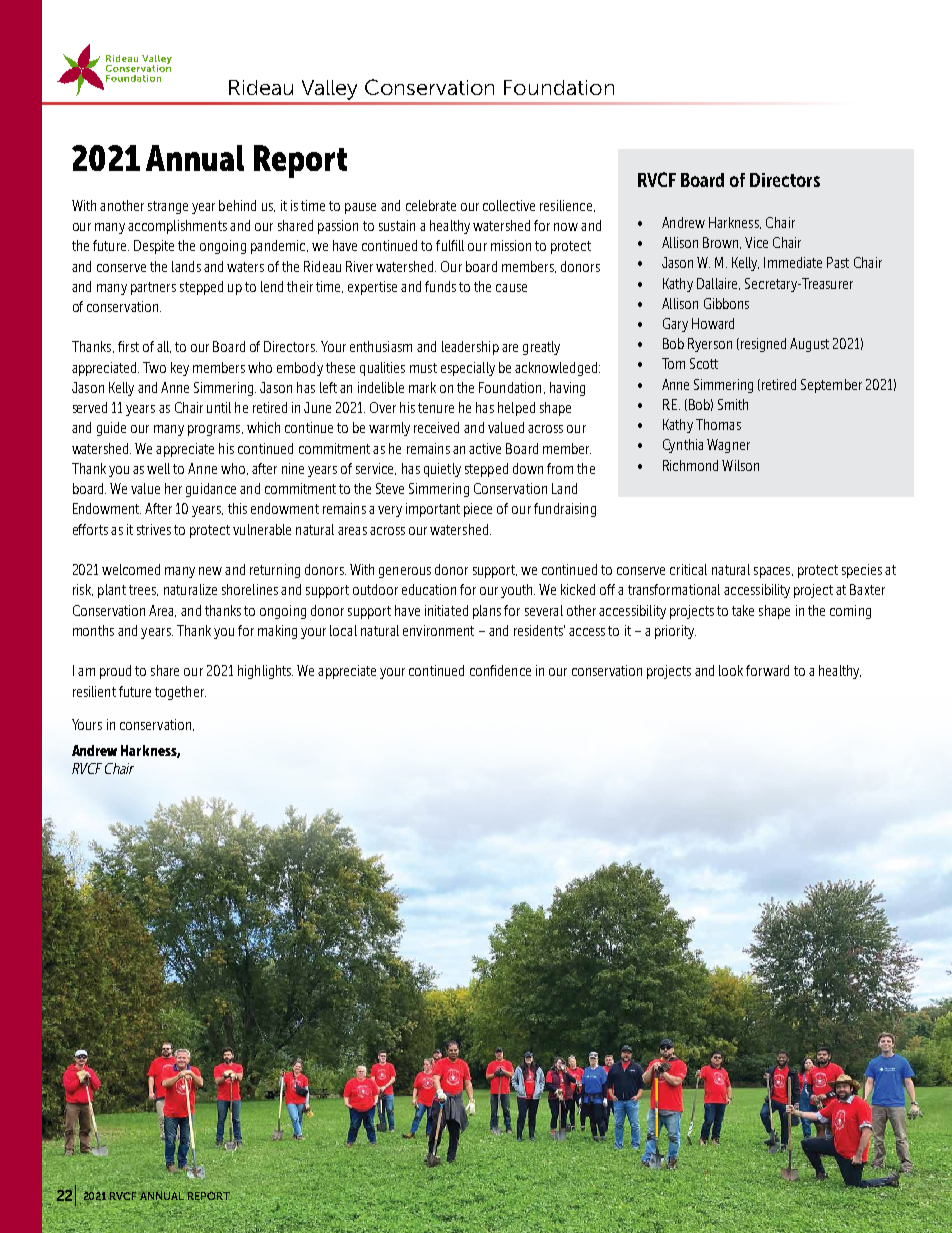  Describe the element at coordinates (728, 446) in the screenshot. I see `Wagner` at that location.
